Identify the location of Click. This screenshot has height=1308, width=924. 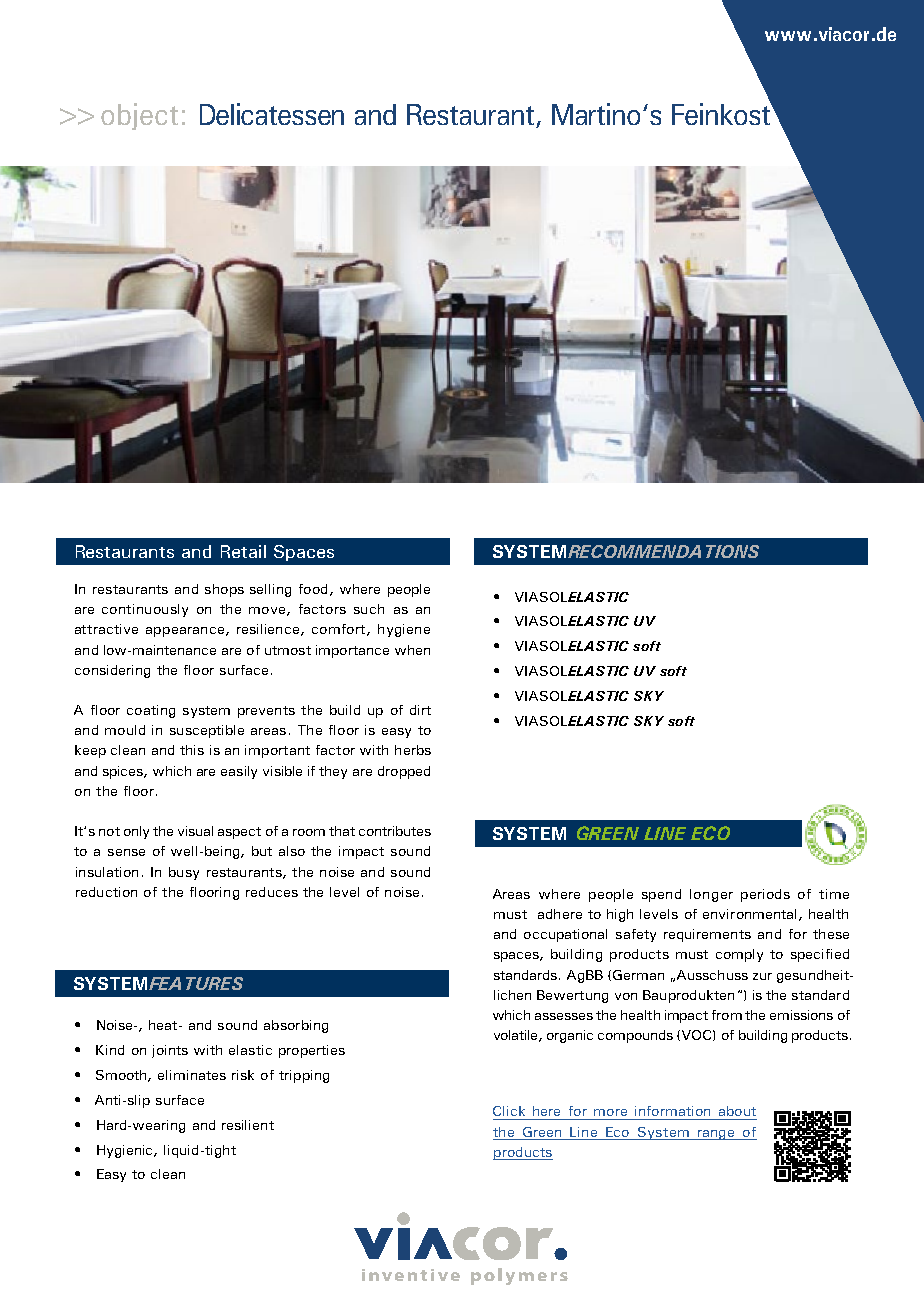
(509, 1111).
